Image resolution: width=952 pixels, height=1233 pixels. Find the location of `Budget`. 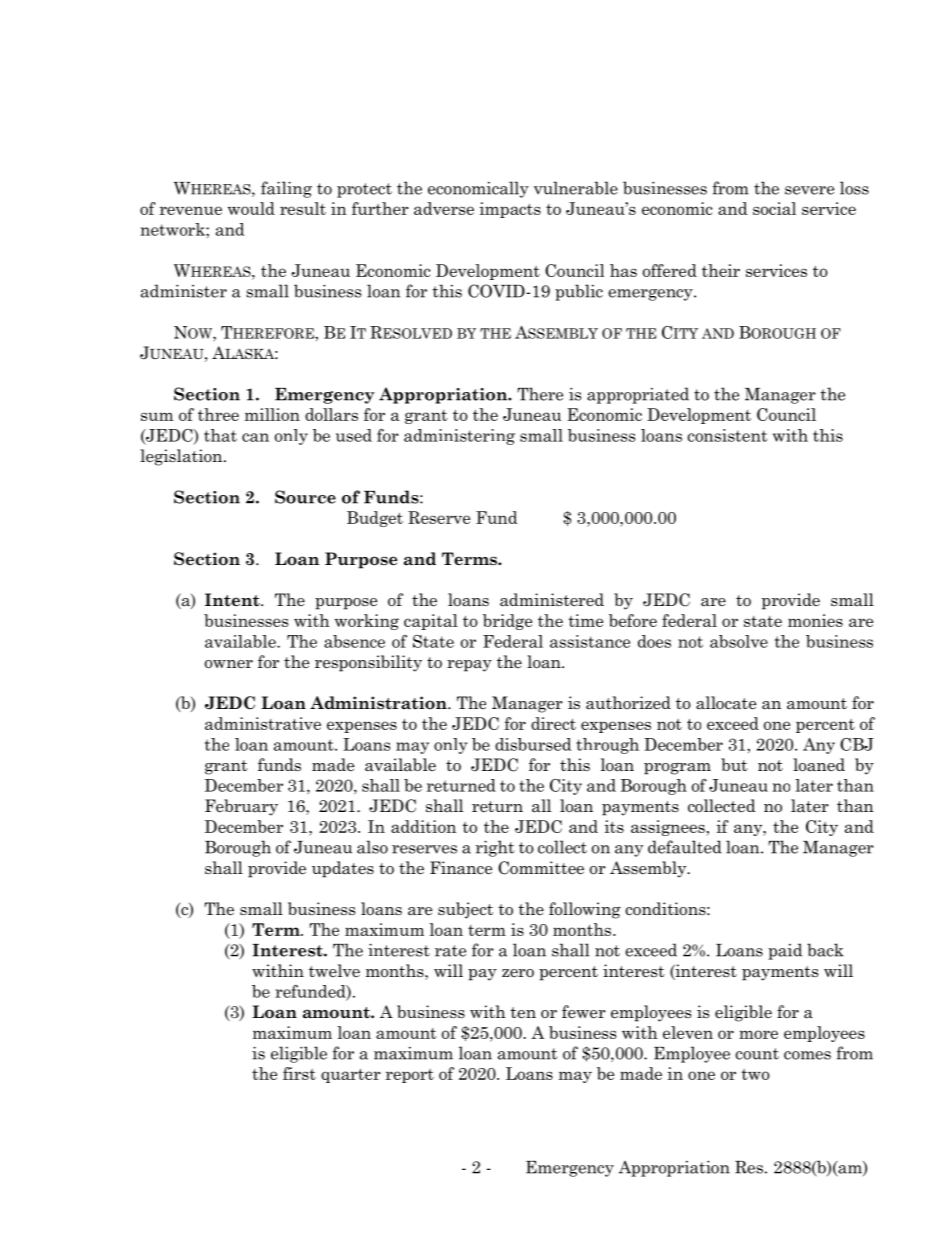

Budget is located at coordinates (375, 519).
